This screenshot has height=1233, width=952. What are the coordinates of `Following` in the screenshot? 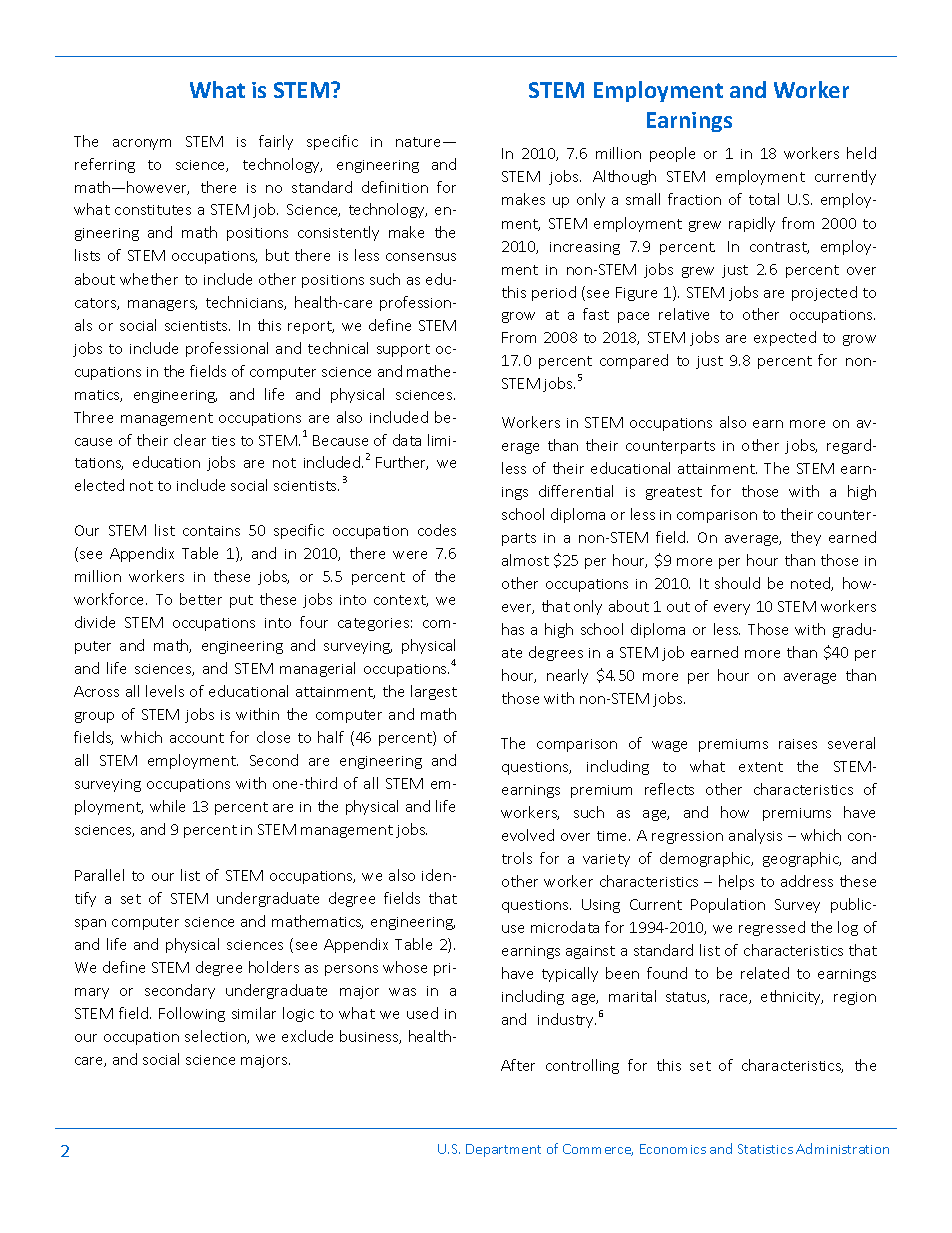 It's located at (192, 1014).
